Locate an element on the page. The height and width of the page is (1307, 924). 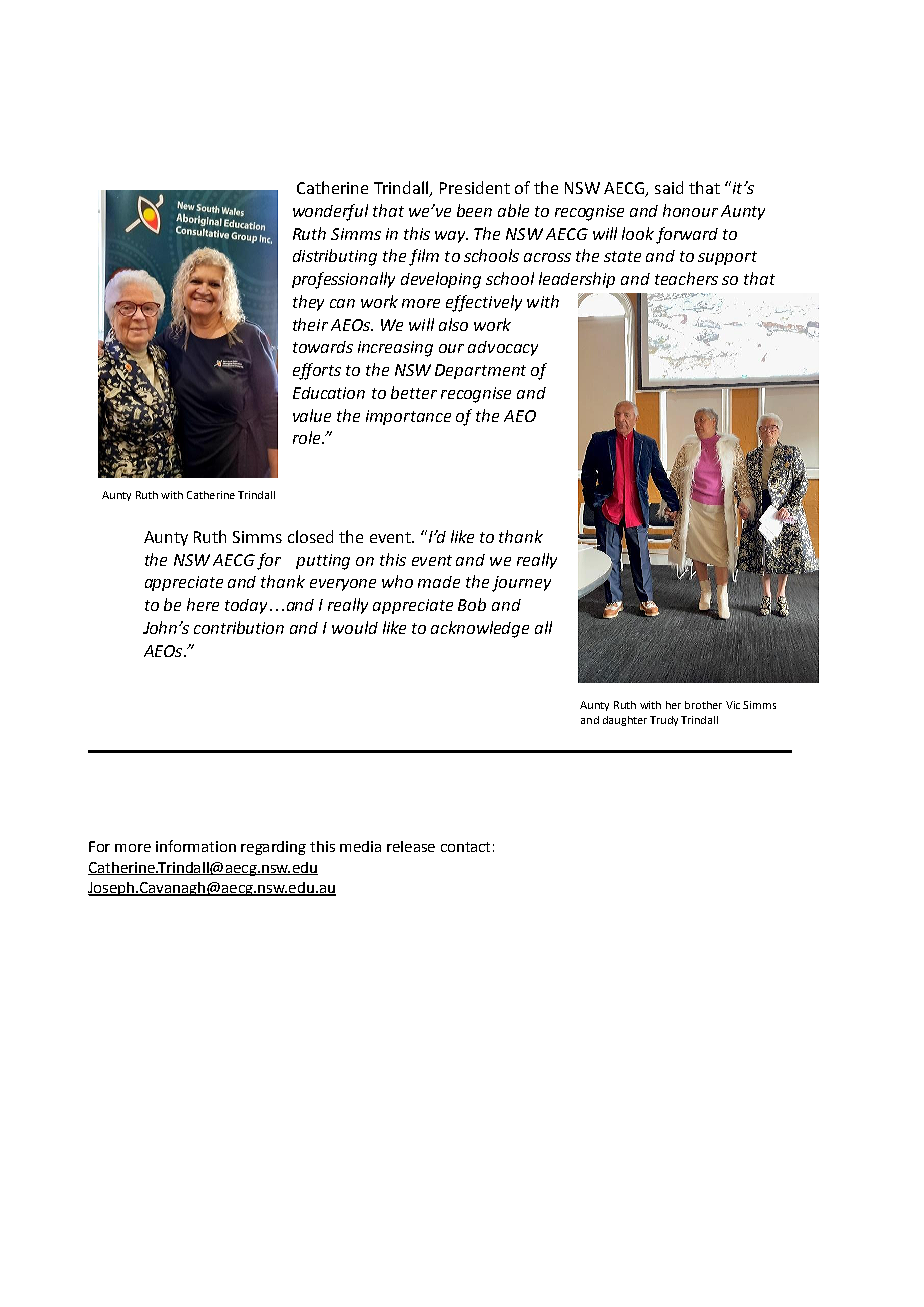
closed is located at coordinates (310, 536).
